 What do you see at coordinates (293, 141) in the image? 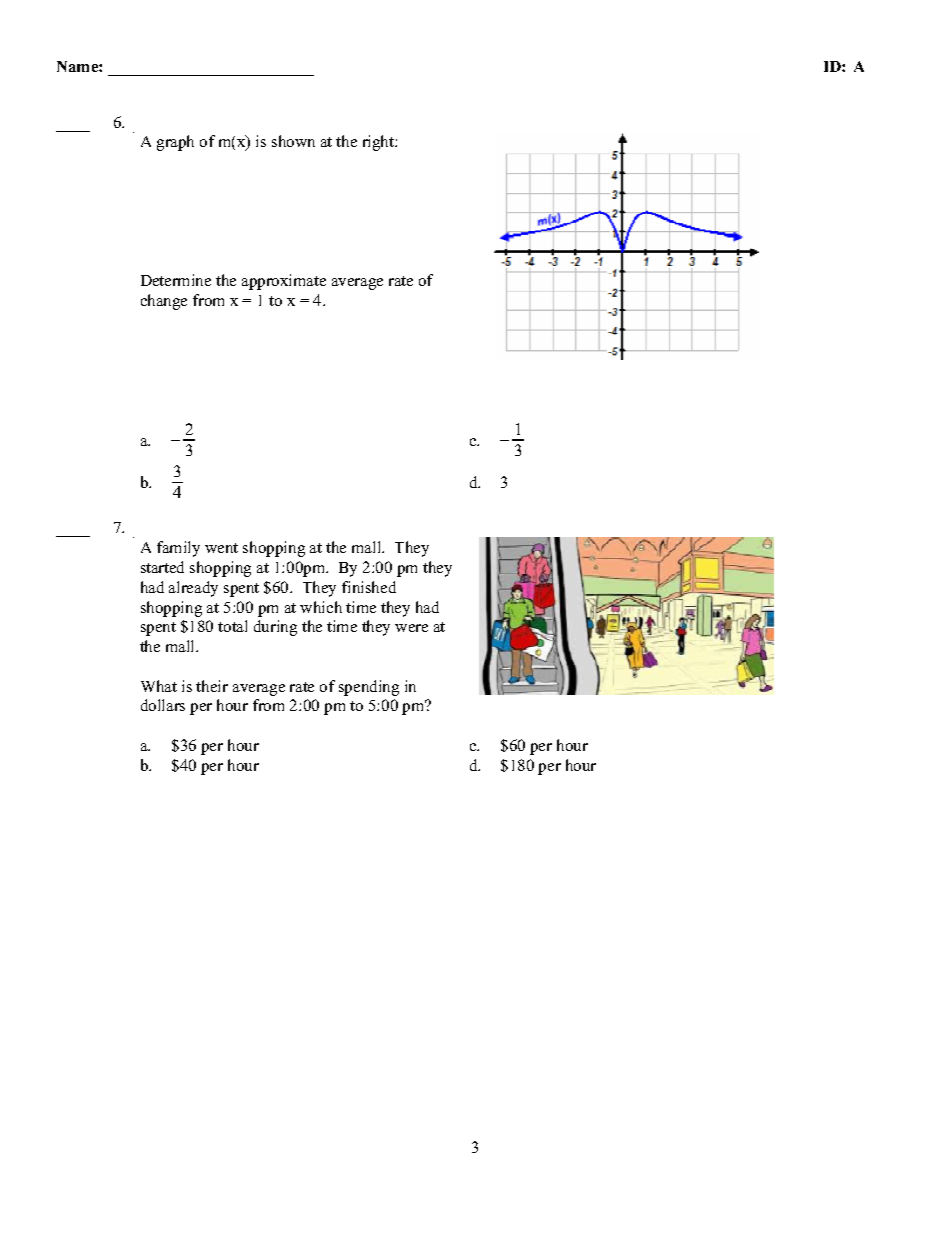
I see `shown` at bounding box center [293, 141].
